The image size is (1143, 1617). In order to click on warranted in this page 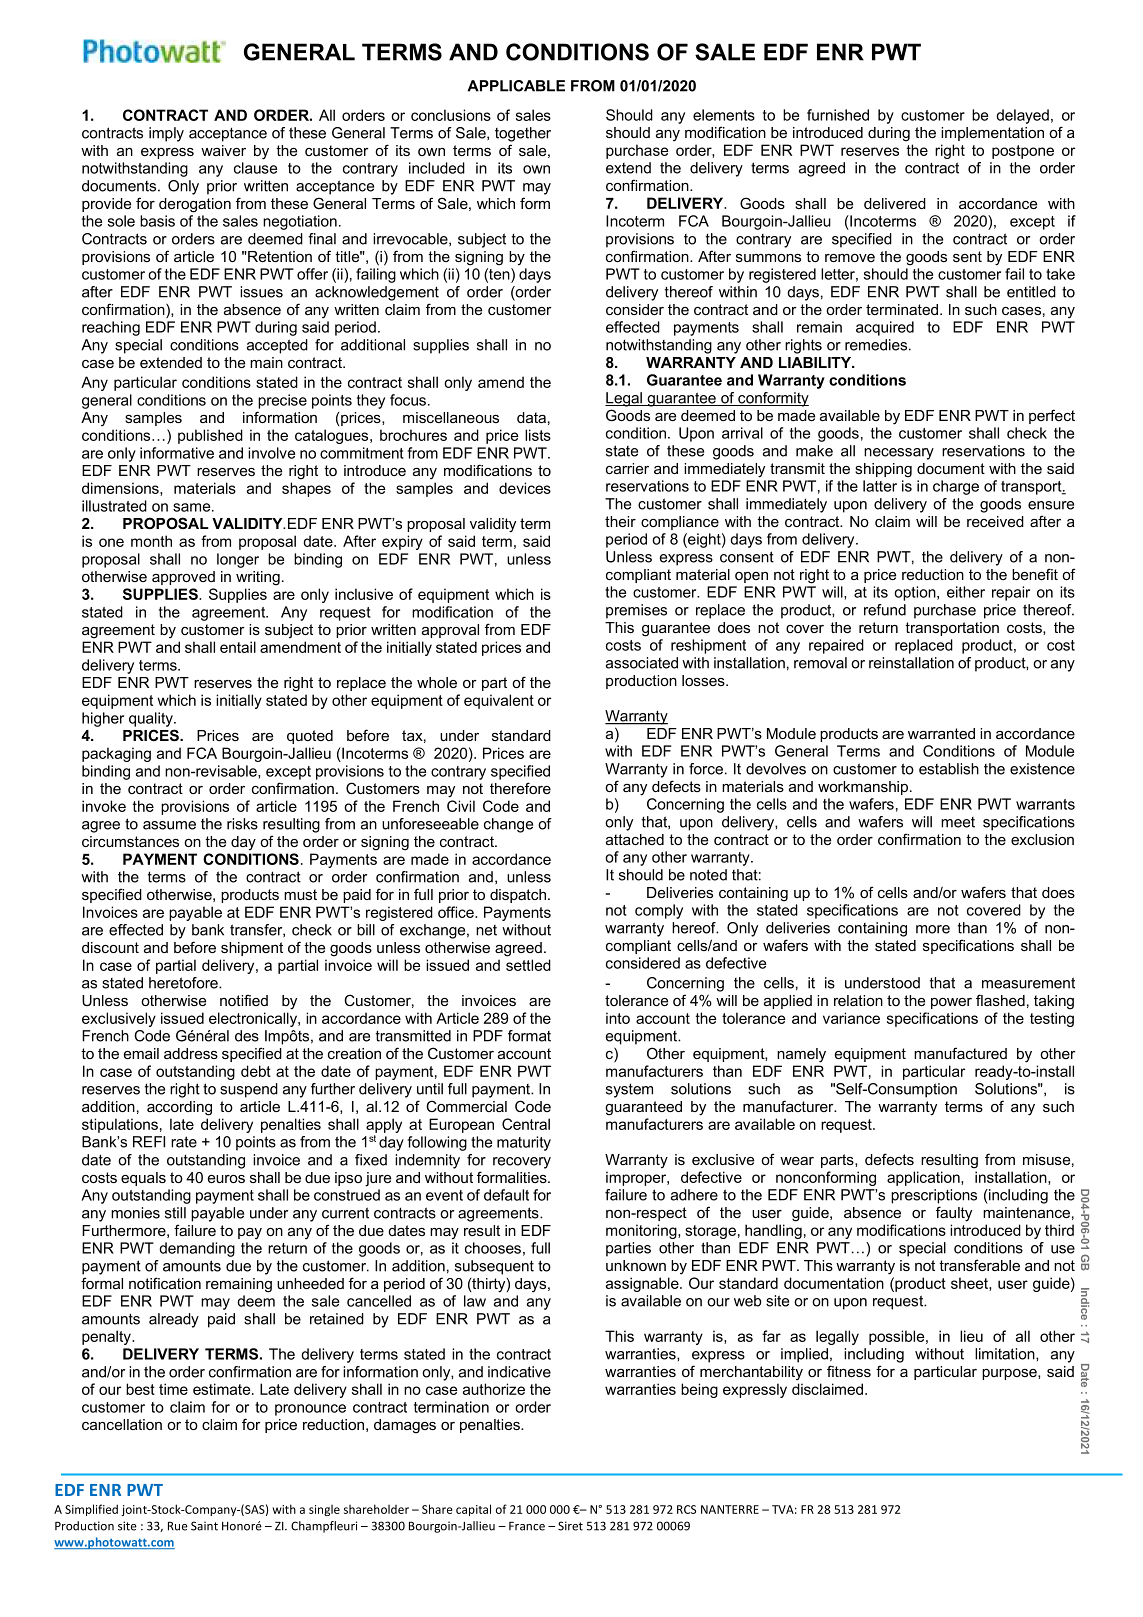, I will do `click(941, 733)`.
